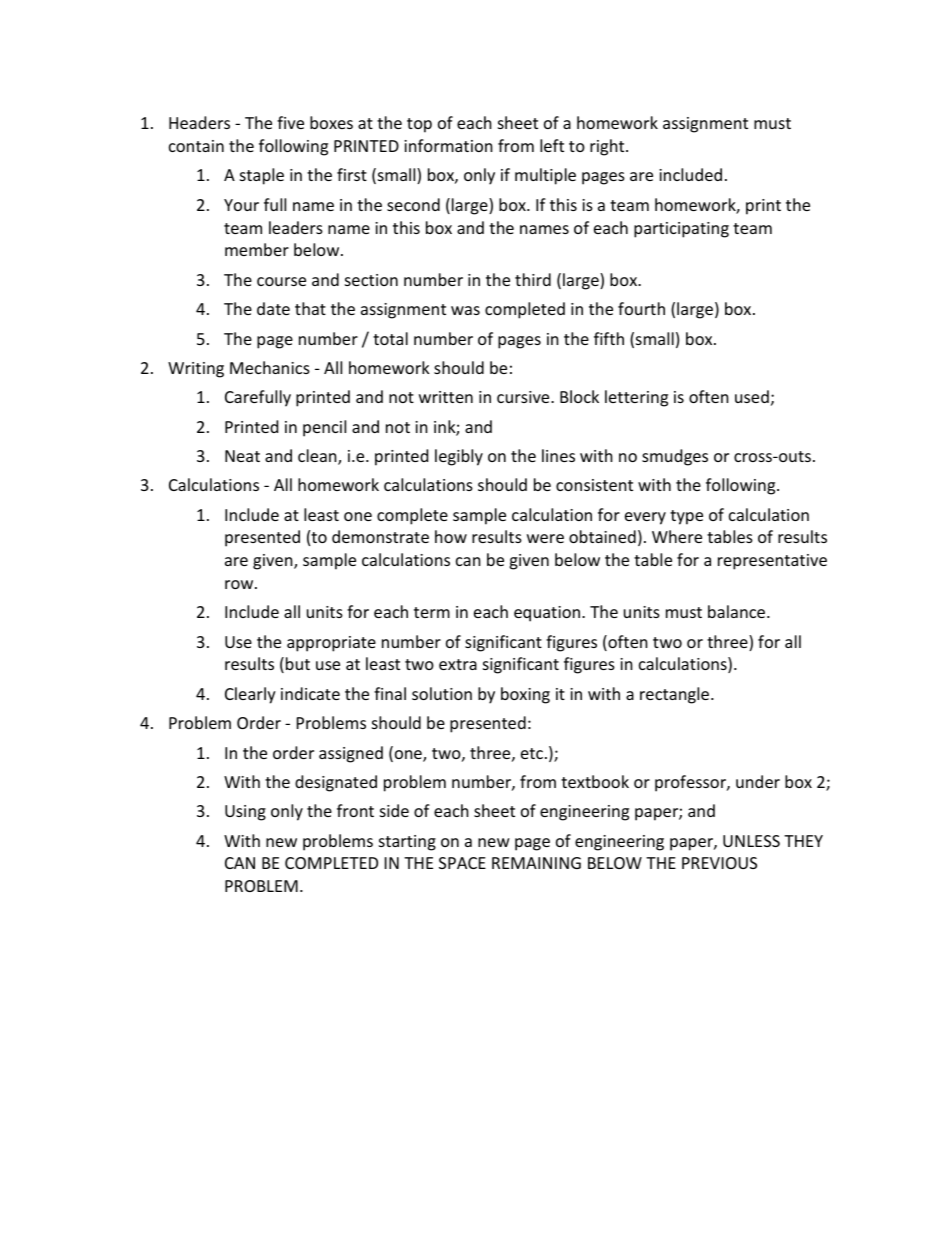  Describe the element at coordinates (290, 122) in the page. I see `five` at that location.
